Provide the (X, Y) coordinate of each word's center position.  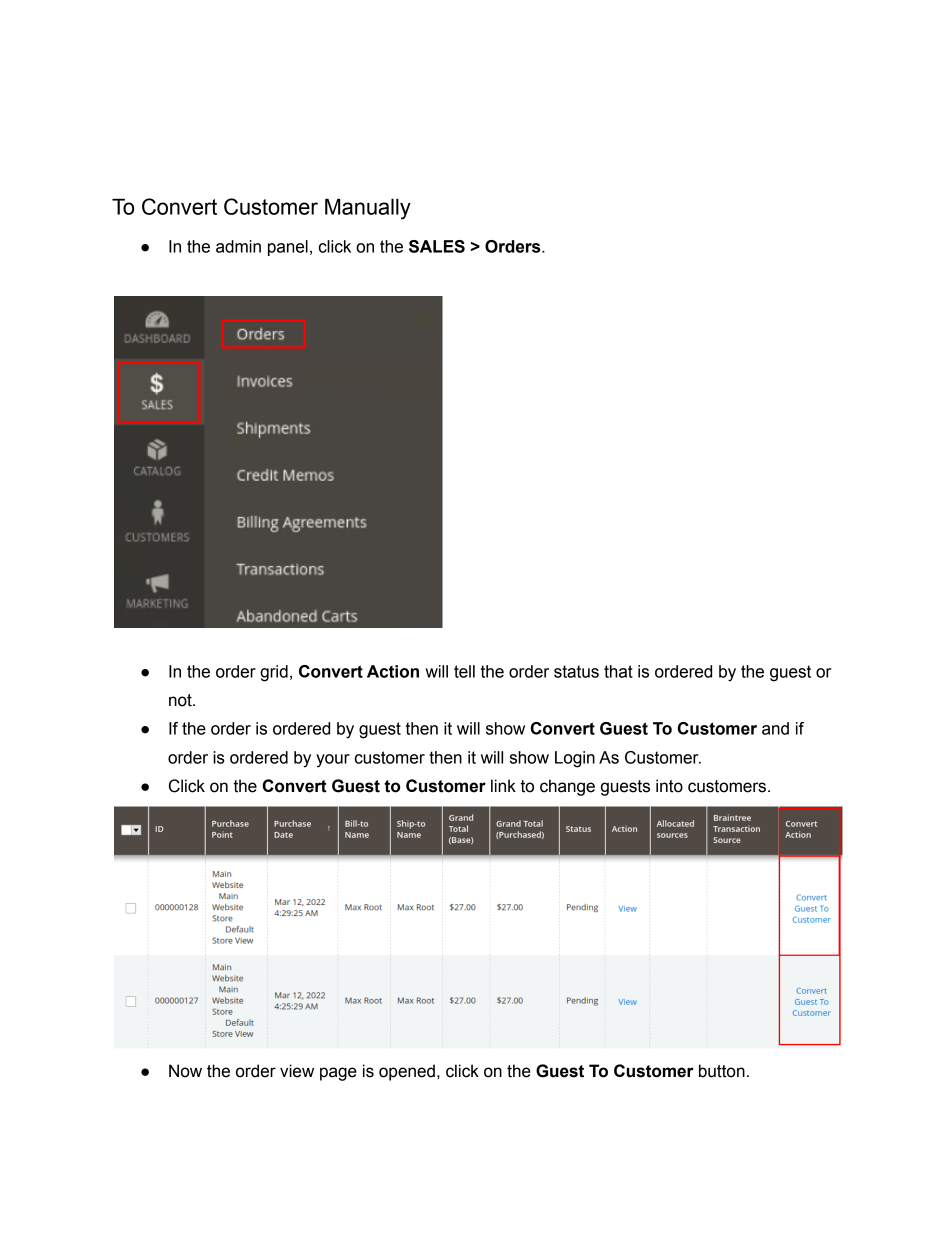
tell (464, 671)
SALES (437, 246)
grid (274, 673)
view (297, 1071)
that (618, 671)
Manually (368, 209)
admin (238, 246)
